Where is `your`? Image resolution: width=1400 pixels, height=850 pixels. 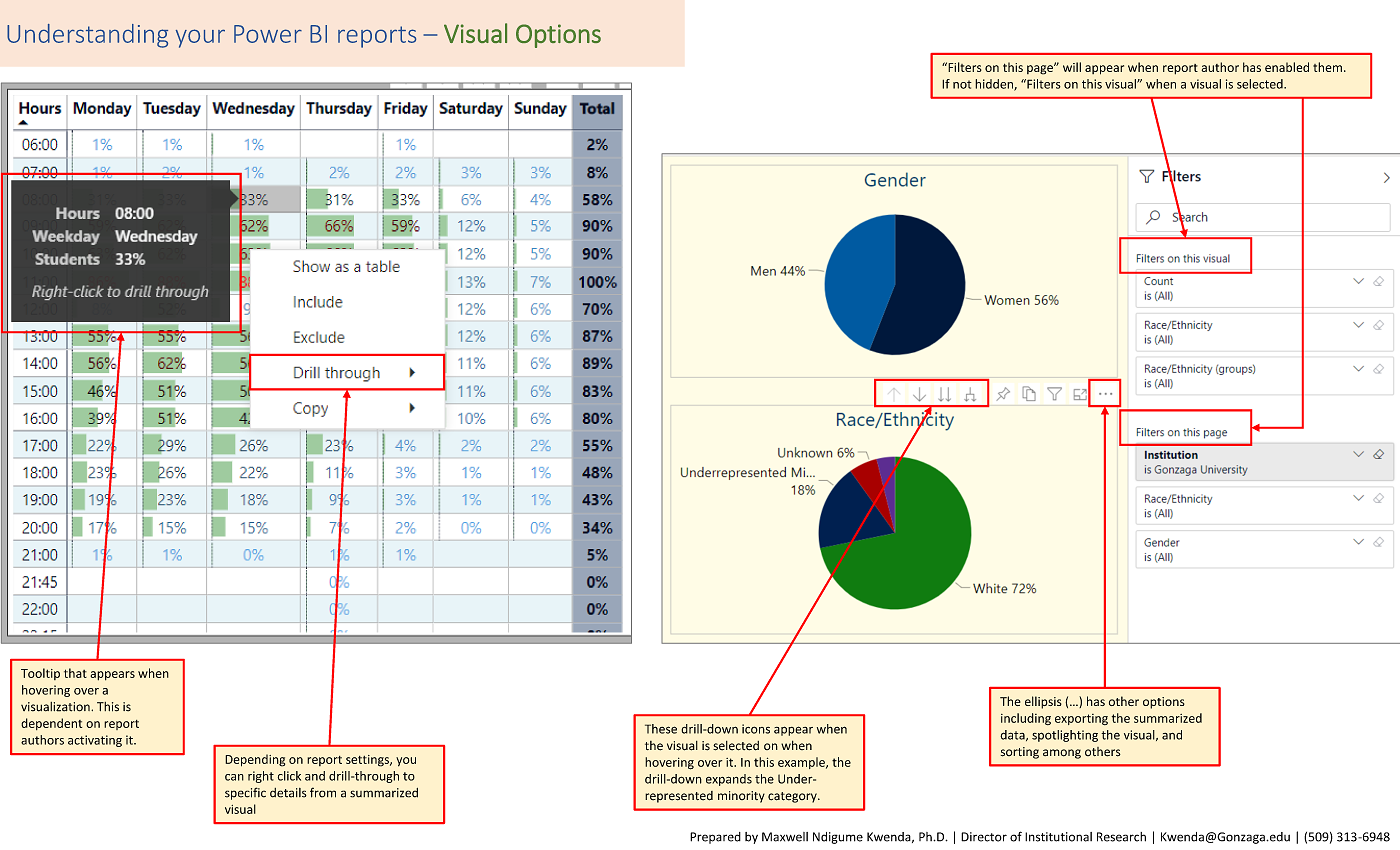
your is located at coordinates (200, 38).
